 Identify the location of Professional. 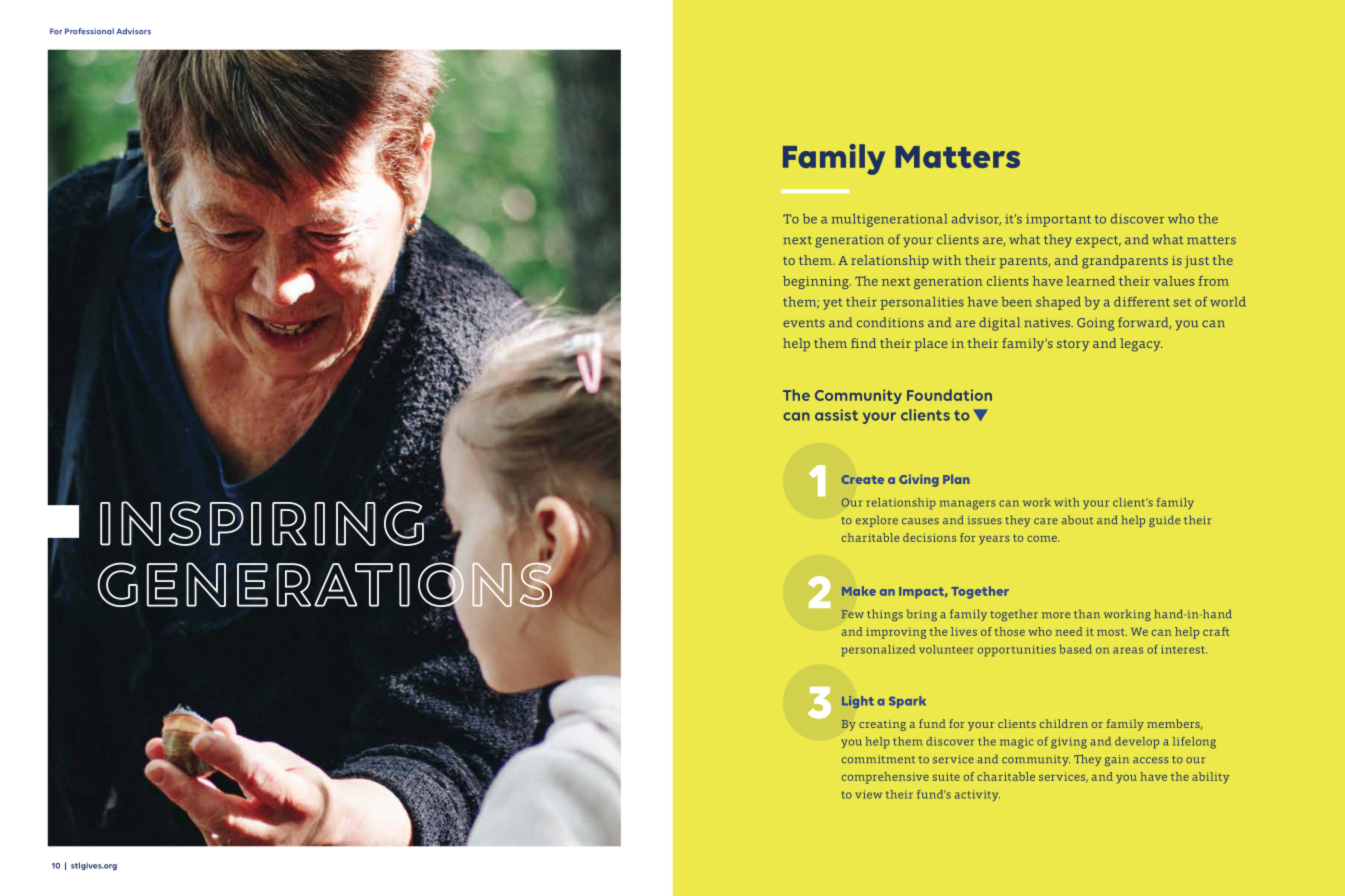
(89, 31).
